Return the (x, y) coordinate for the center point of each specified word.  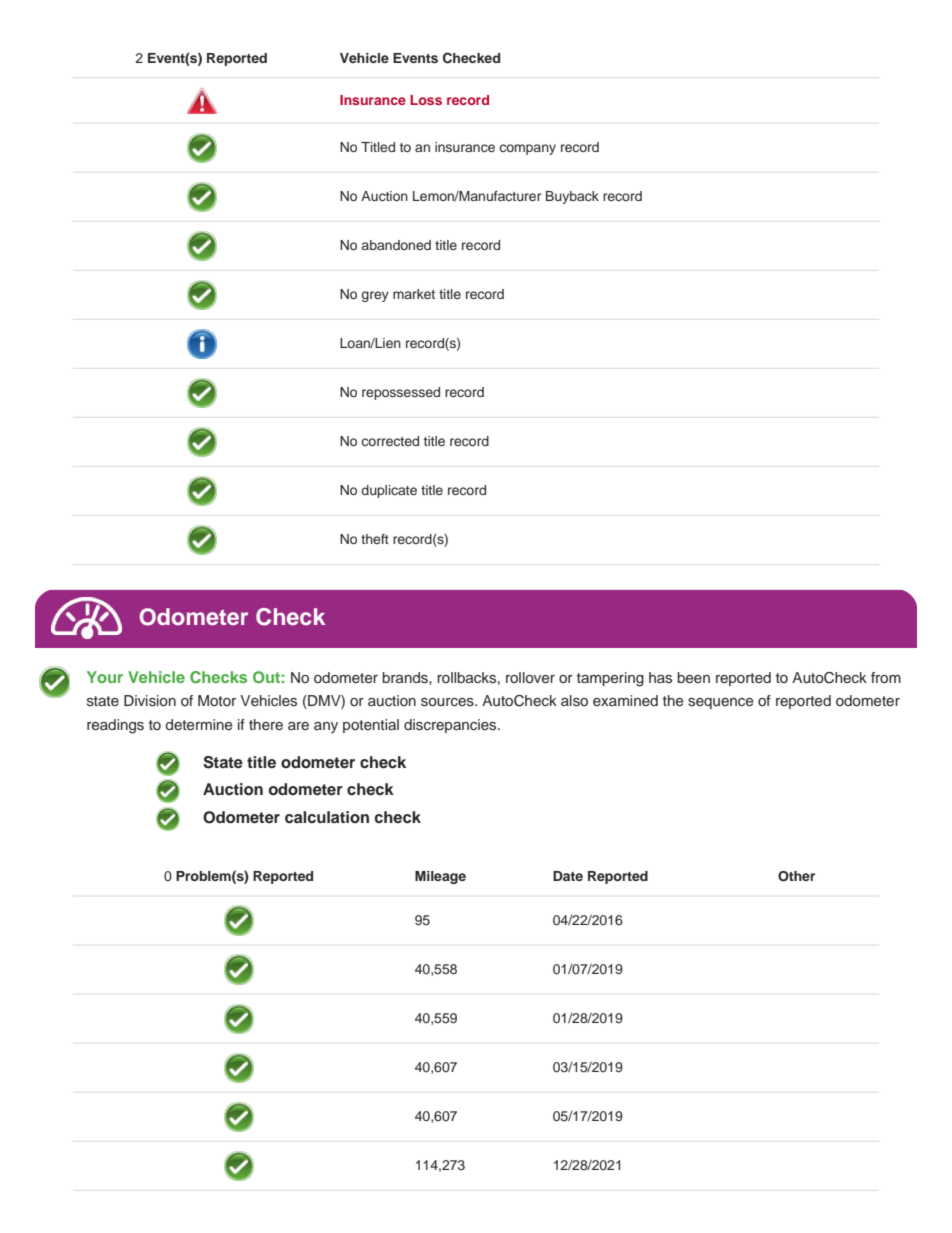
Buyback (572, 197)
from (886, 677)
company (528, 149)
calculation (327, 817)
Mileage (440, 877)
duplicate (389, 491)
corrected (390, 441)
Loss (426, 100)
